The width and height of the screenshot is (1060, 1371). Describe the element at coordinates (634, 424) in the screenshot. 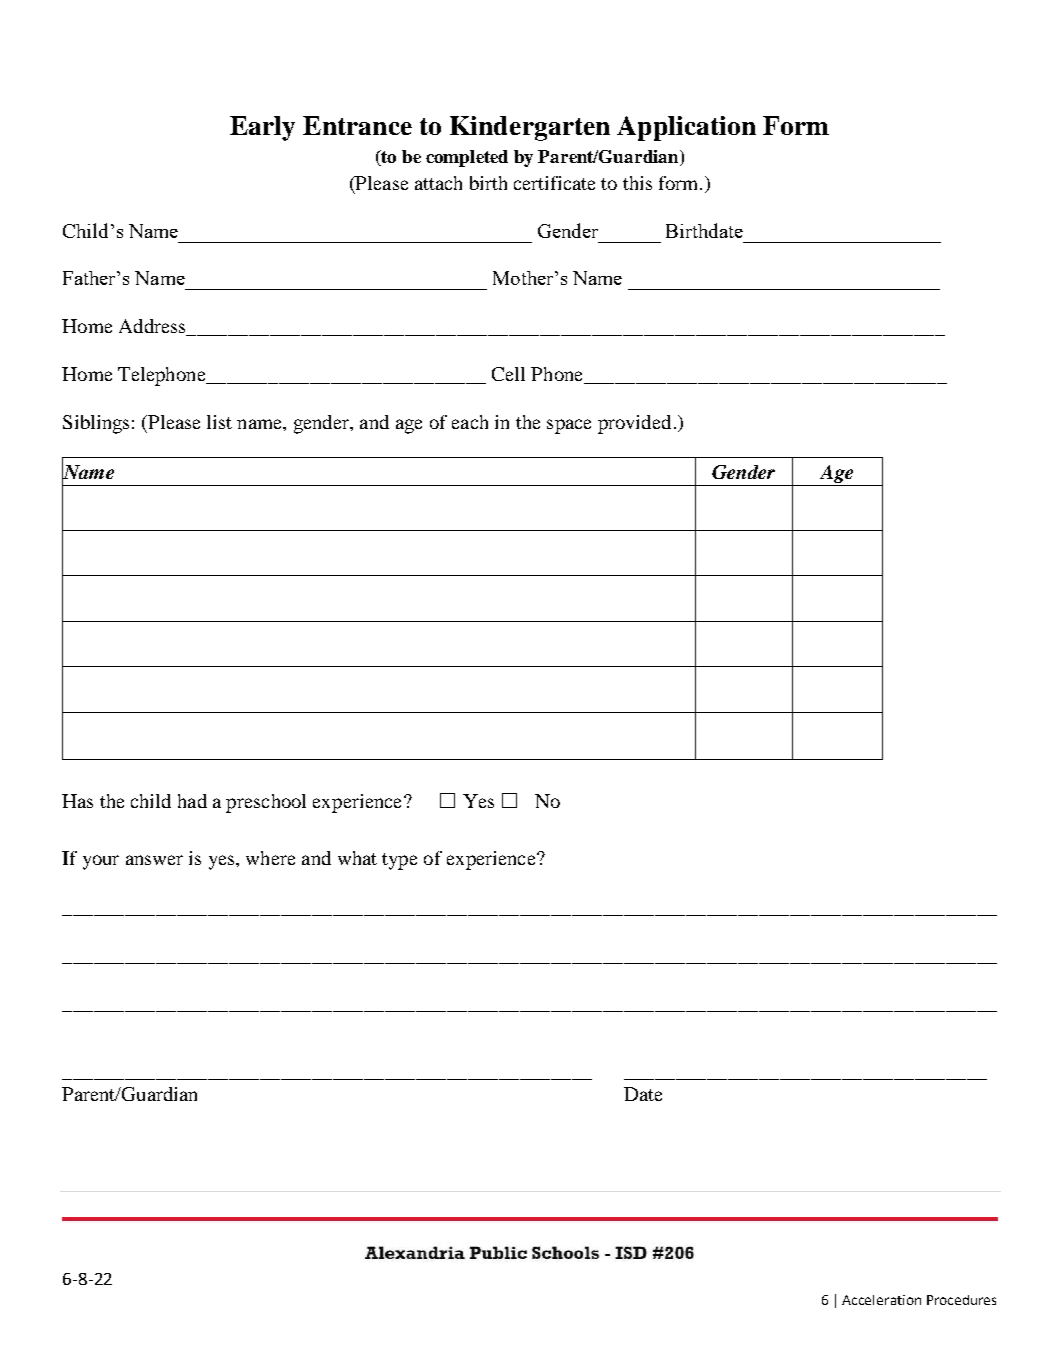

I see `provided` at that location.
